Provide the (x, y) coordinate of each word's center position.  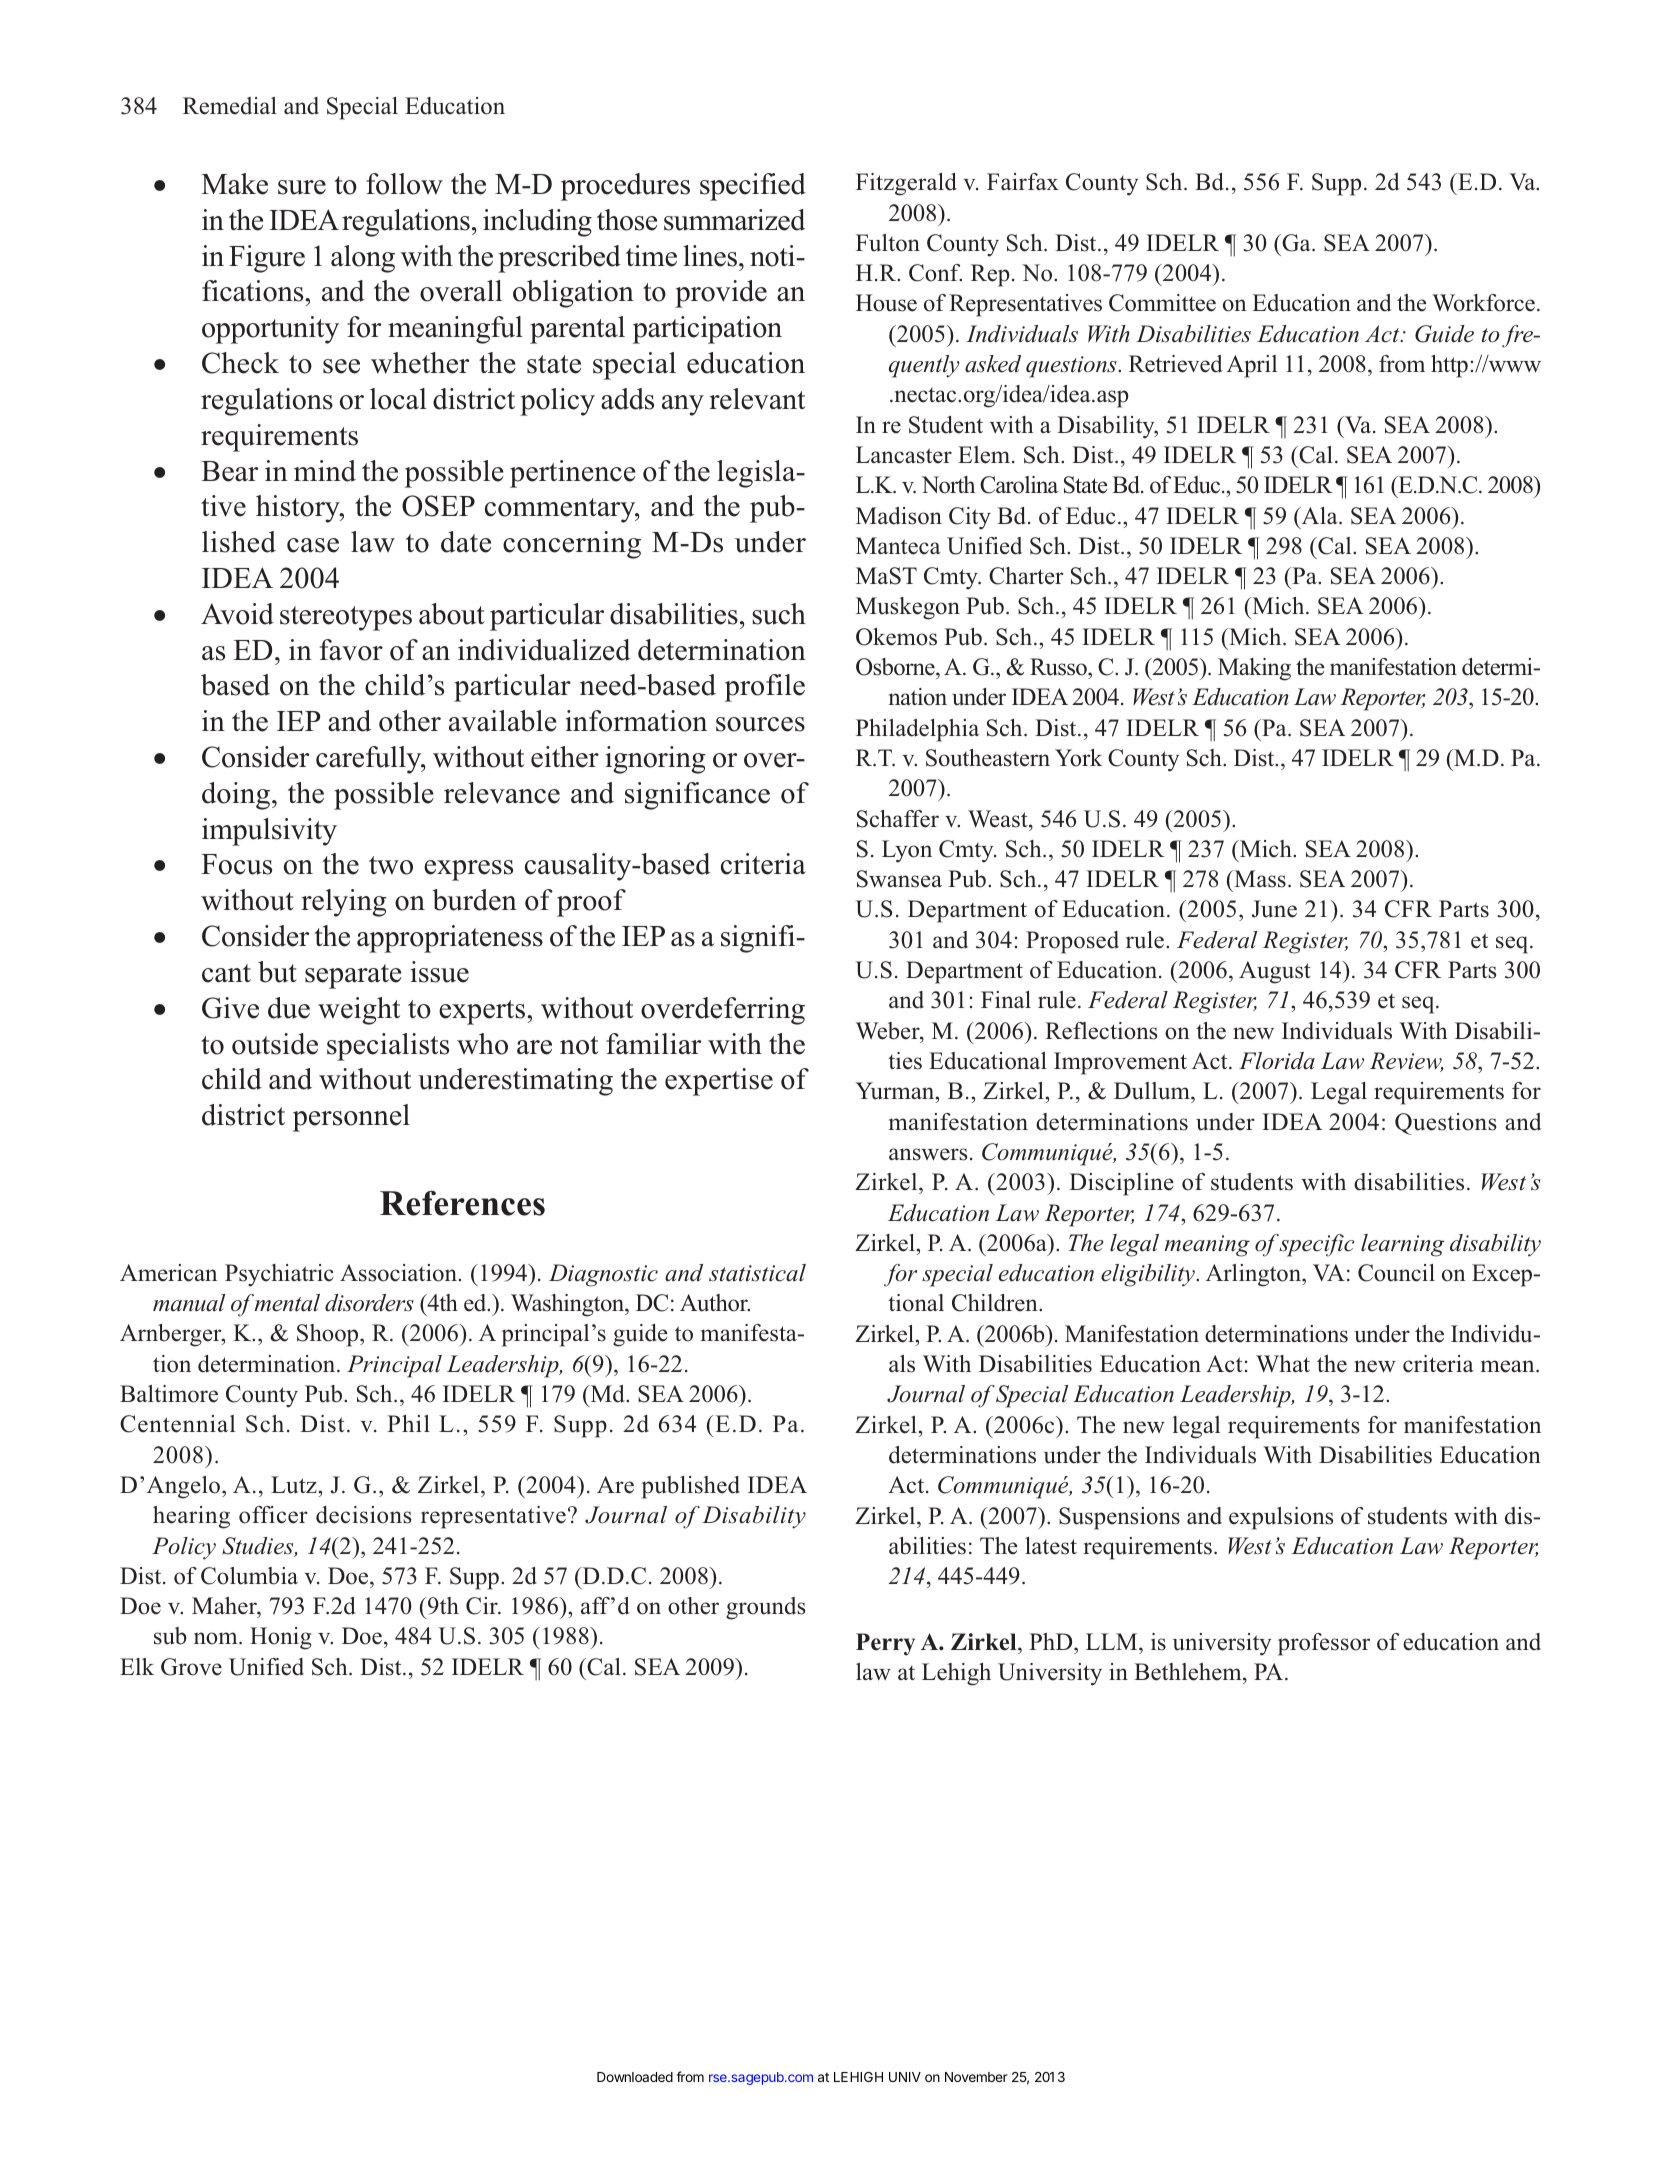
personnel (351, 1118)
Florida (1277, 1061)
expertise (719, 1082)
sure (302, 187)
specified (753, 187)
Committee (1162, 303)
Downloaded (635, 2077)
